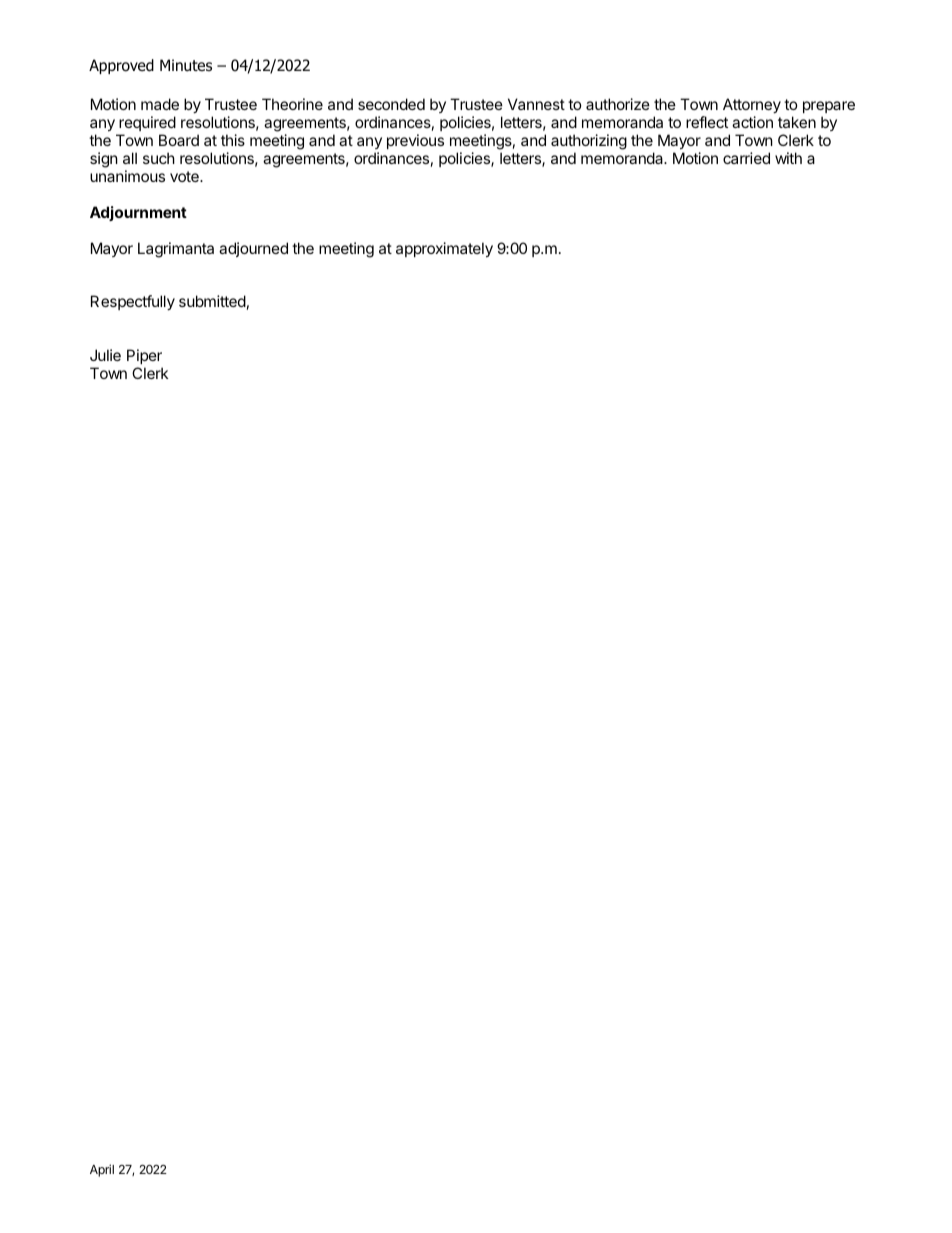  I want to click on Julie, so click(105, 355).
